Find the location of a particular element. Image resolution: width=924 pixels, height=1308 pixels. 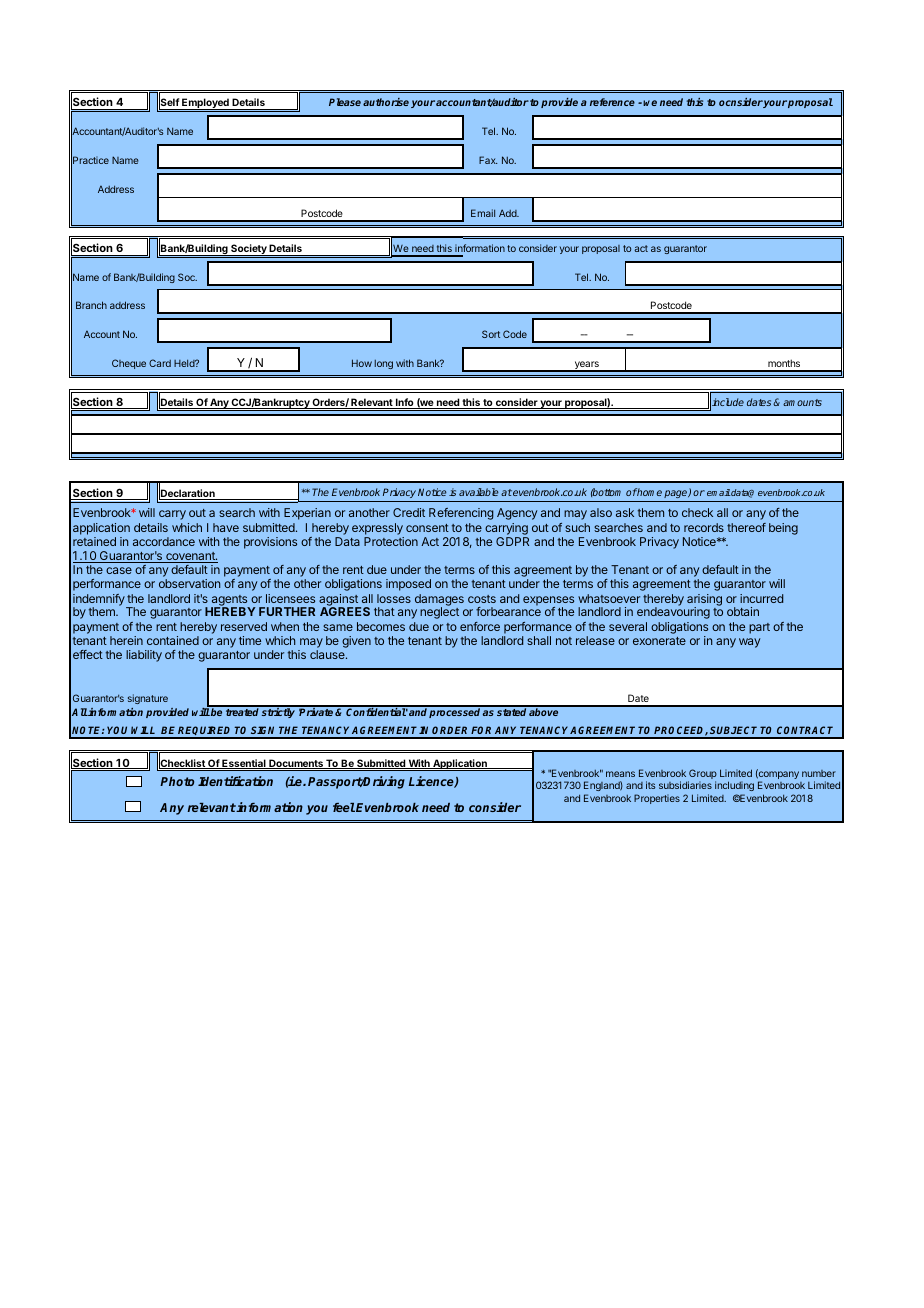

including is located at coordinates (734, 786).
